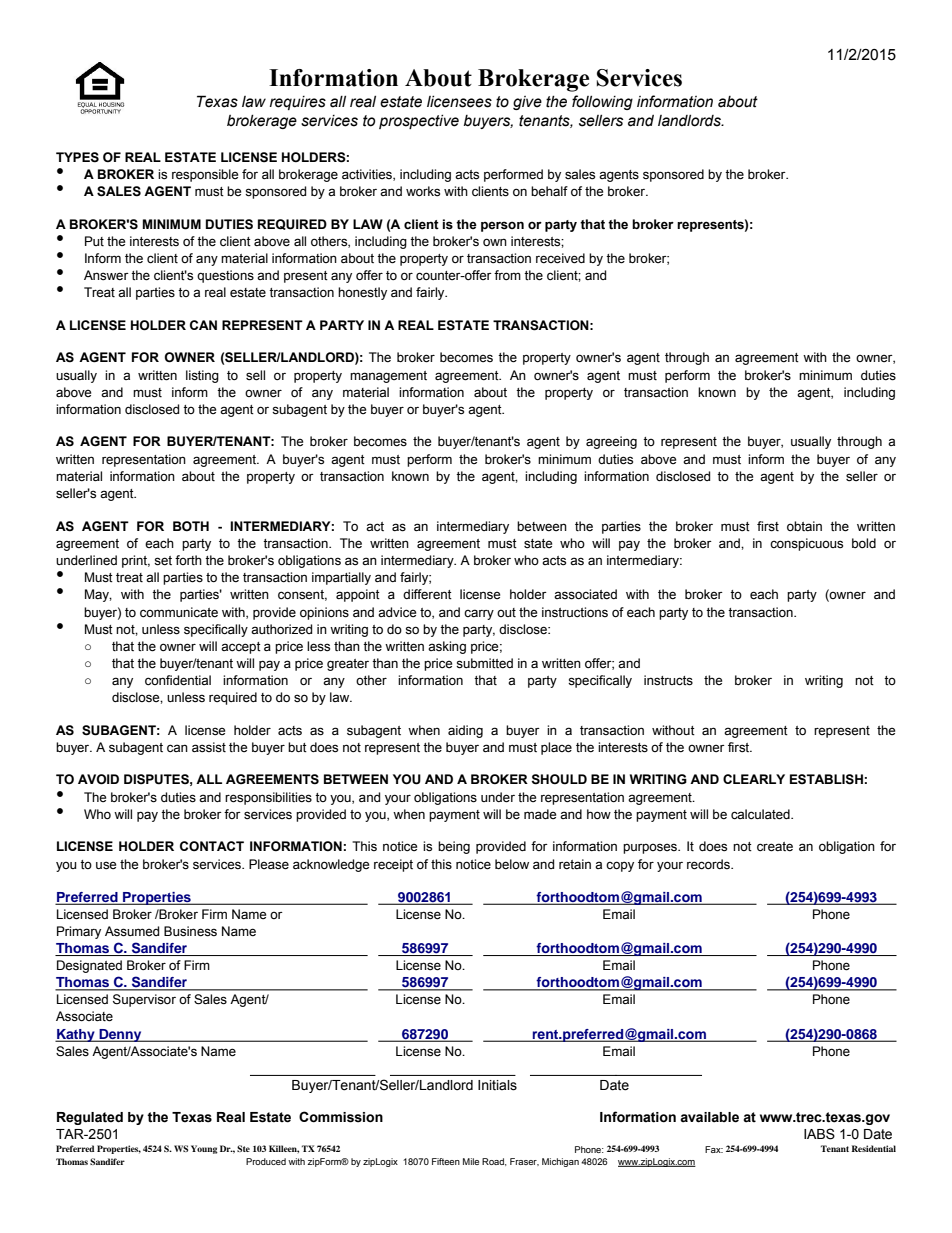 Image resolution: width=952 pixels, height=1233 pixels. Describe the element at coordinates (602, 102) in the document. I see `following` at that location.
